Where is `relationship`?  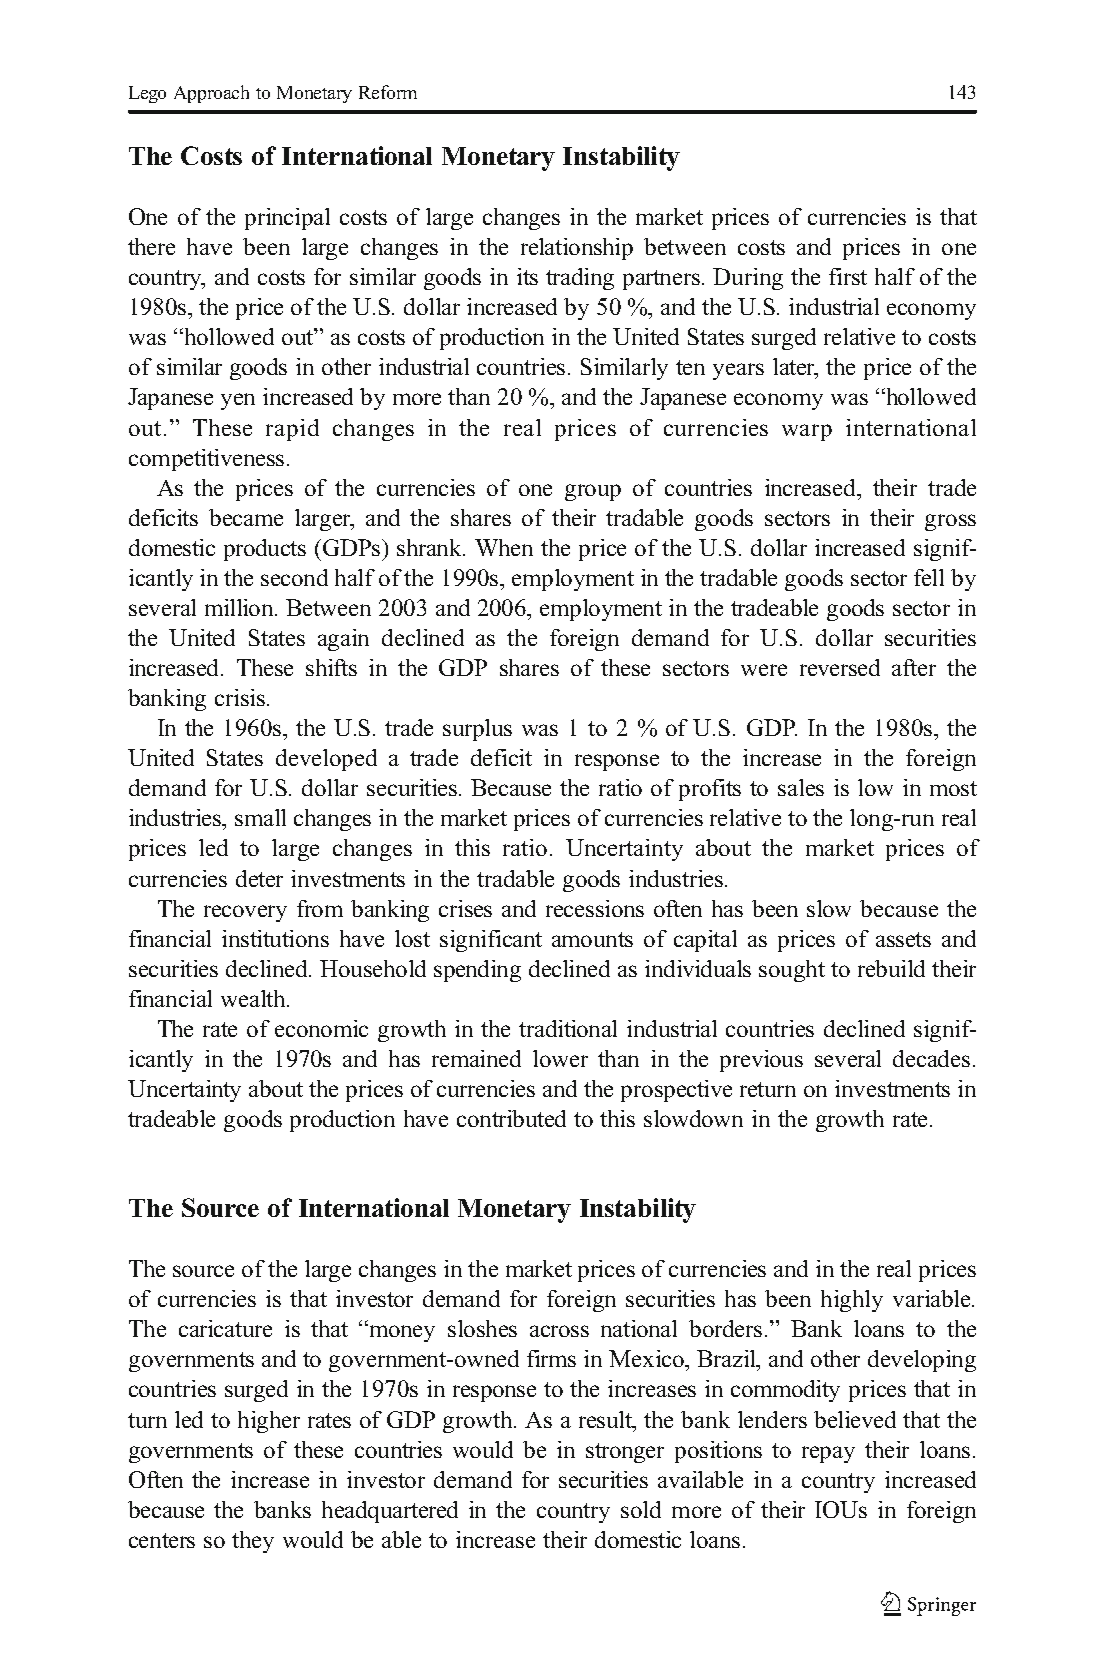
relationship is located at coordinates (577, 249).
